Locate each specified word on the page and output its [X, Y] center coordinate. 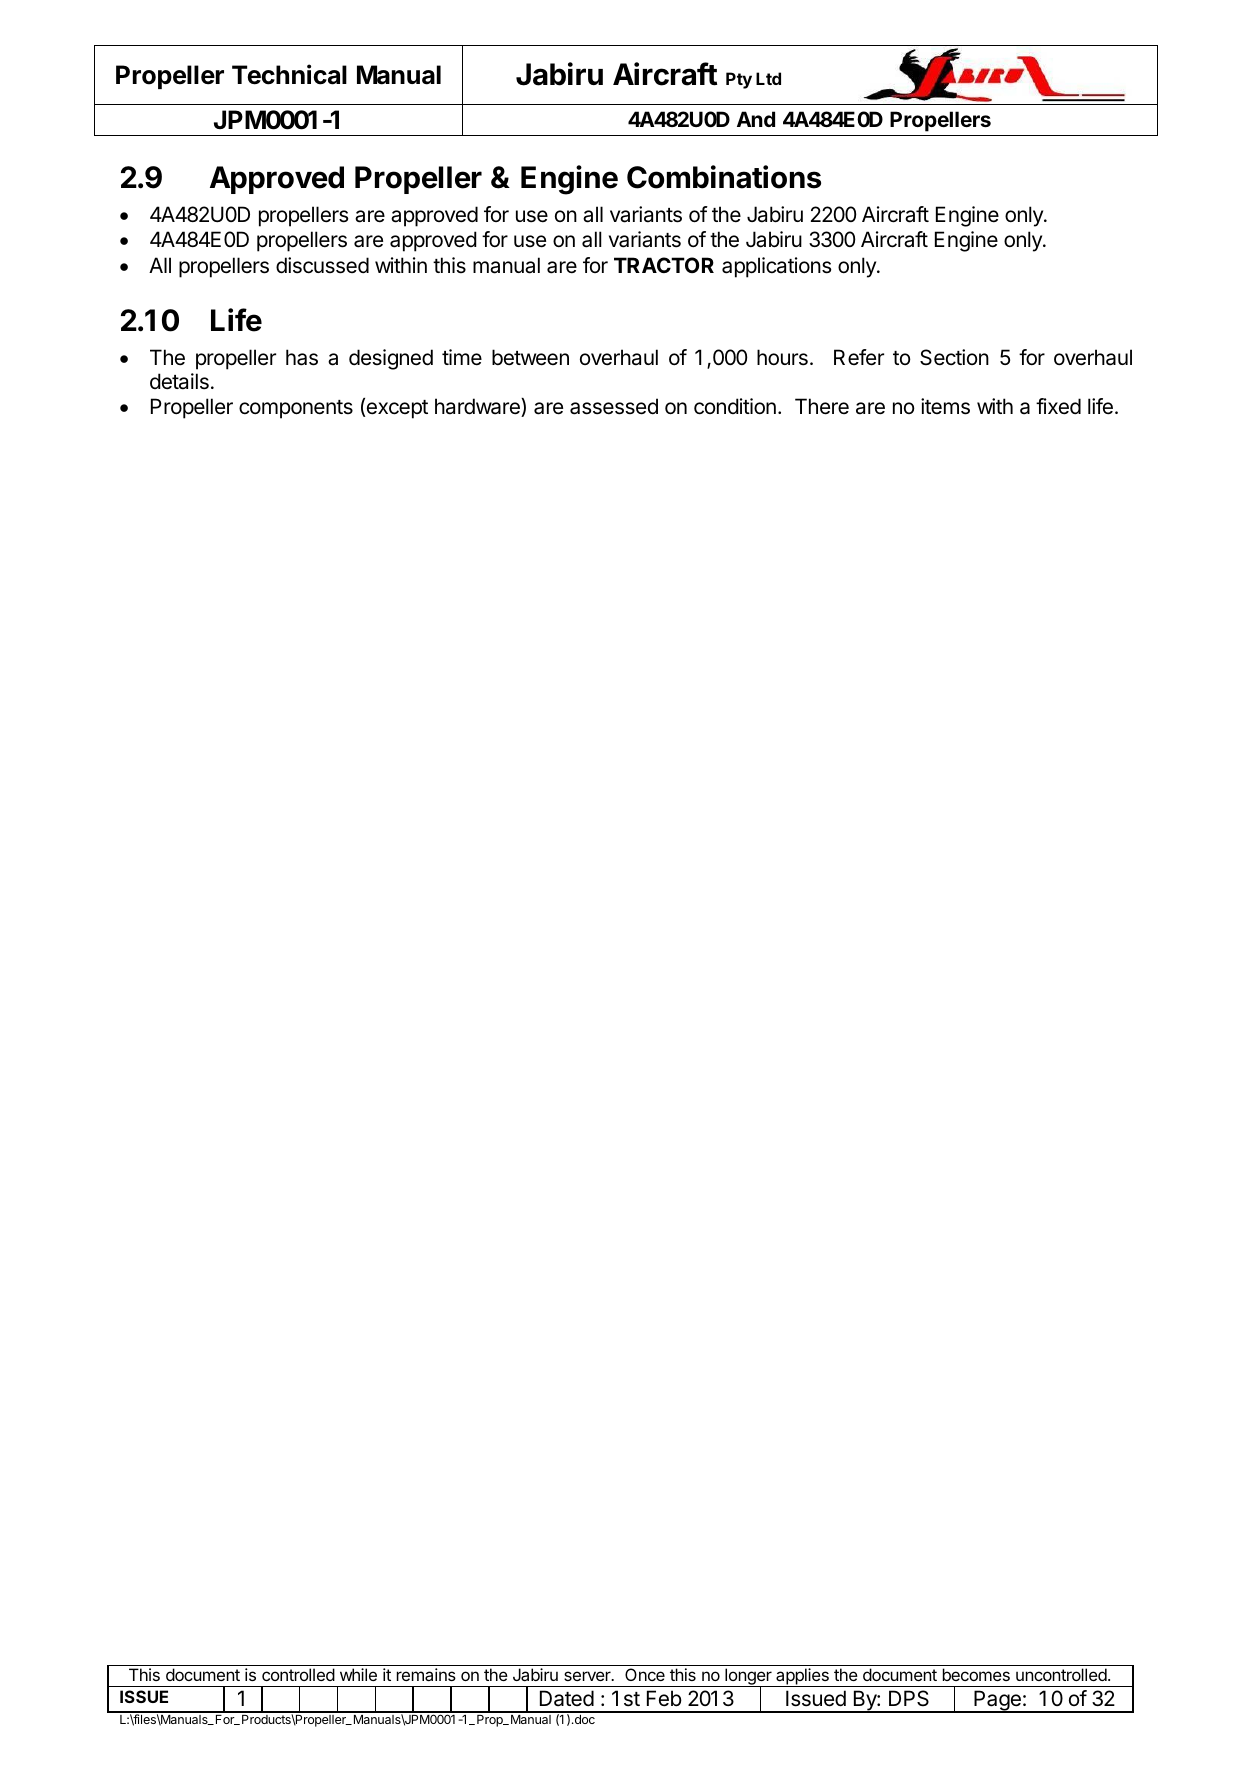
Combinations [724, 177]
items [945, 406]
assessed [614, 406]
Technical [289, 74]
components [296, 409]
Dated [567, 1698]
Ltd [768, 78]
